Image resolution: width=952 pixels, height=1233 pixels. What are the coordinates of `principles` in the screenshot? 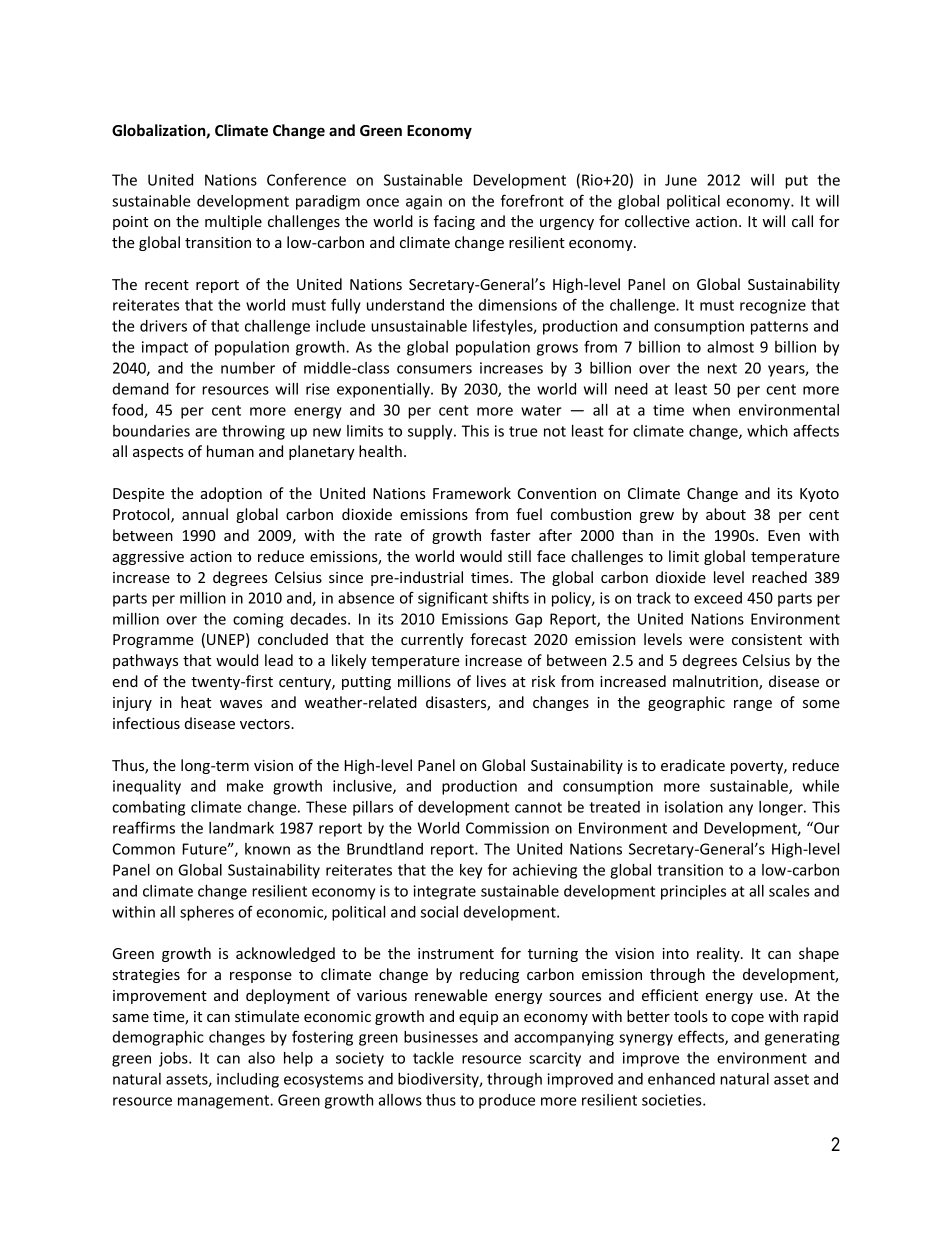 It's located at (693, 892).
